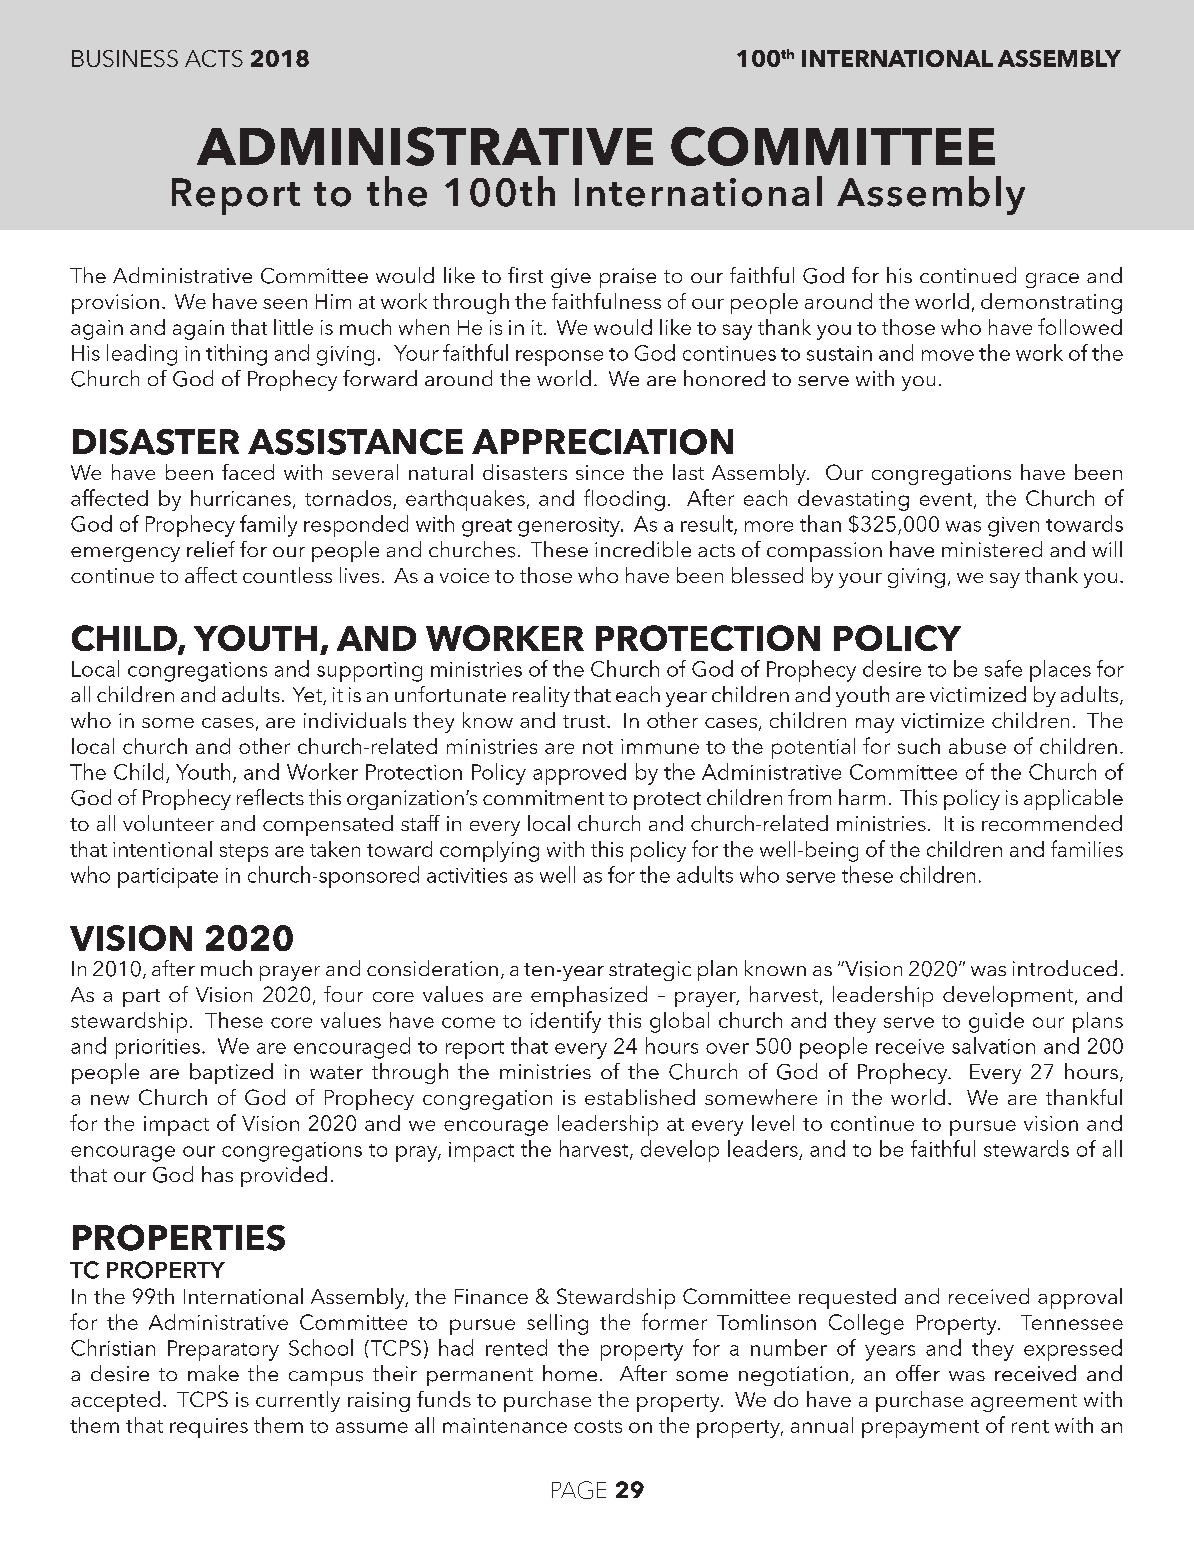 This screenshot has height=1545, width=1194. Describe the element at coordinates (125, 58) in the screenshot. I see `BUSINESS` at that location.
